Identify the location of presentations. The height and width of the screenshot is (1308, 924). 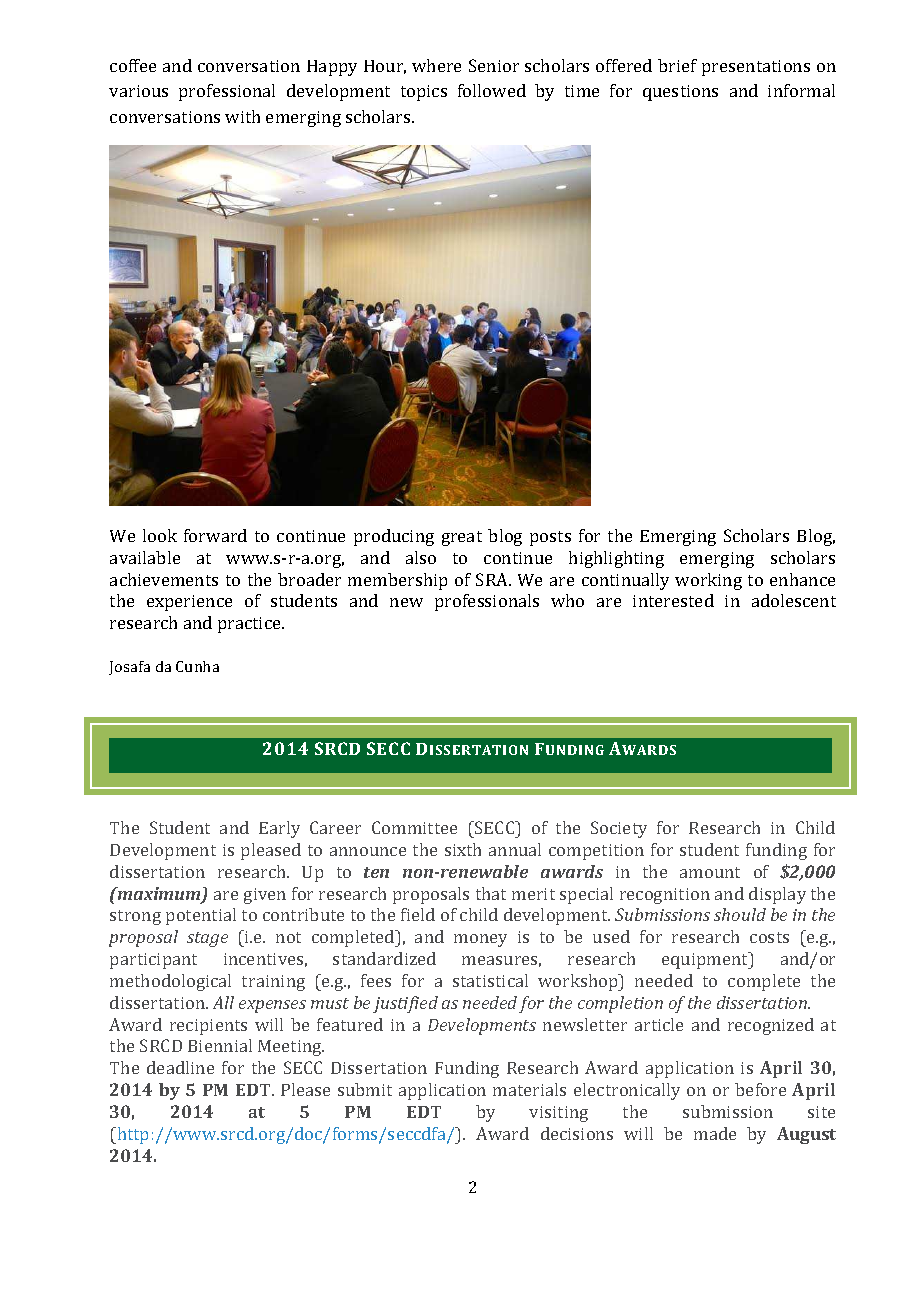
(756, 68).
